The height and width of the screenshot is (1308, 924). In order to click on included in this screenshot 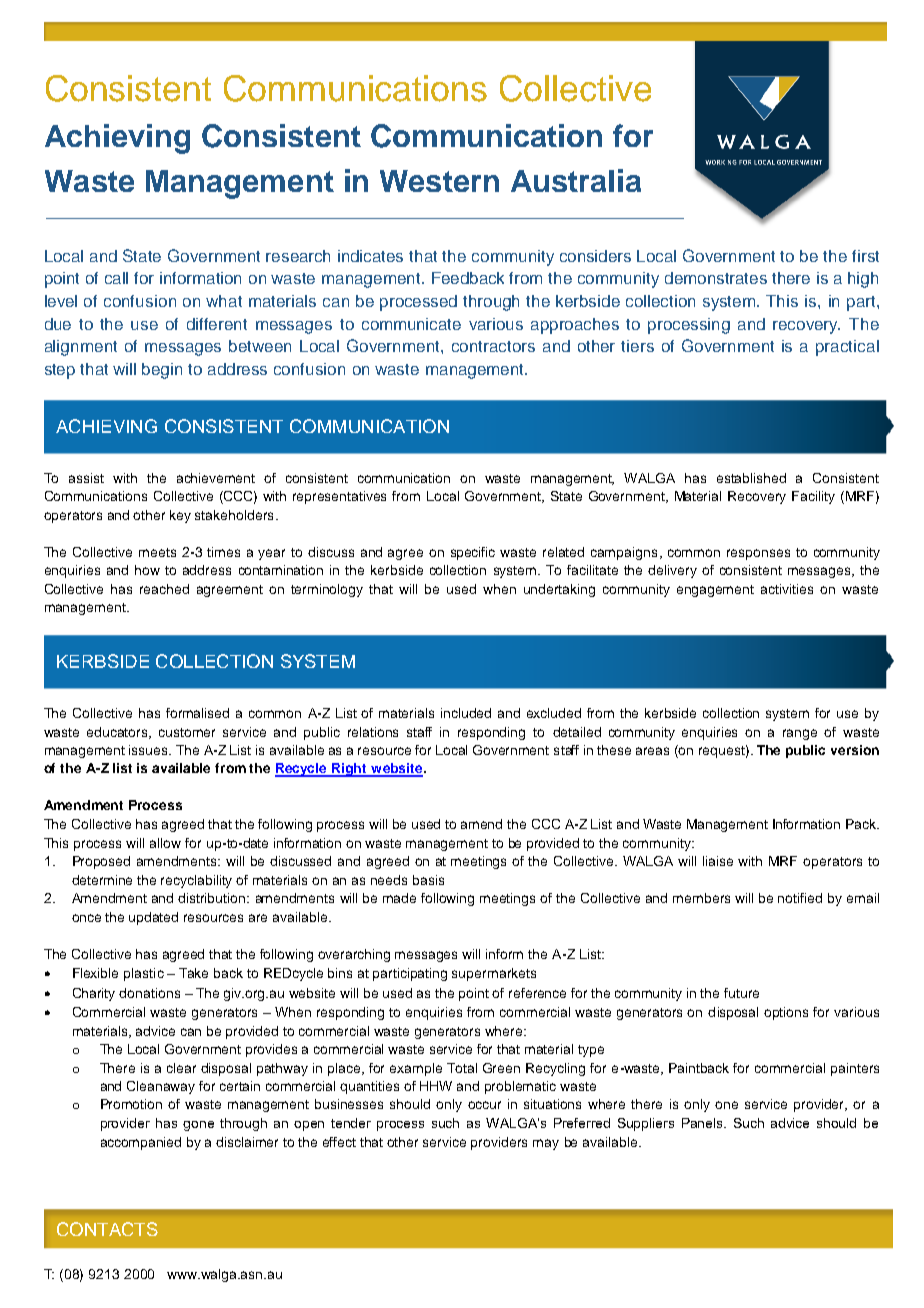, I will do `click(466, 713)`.
